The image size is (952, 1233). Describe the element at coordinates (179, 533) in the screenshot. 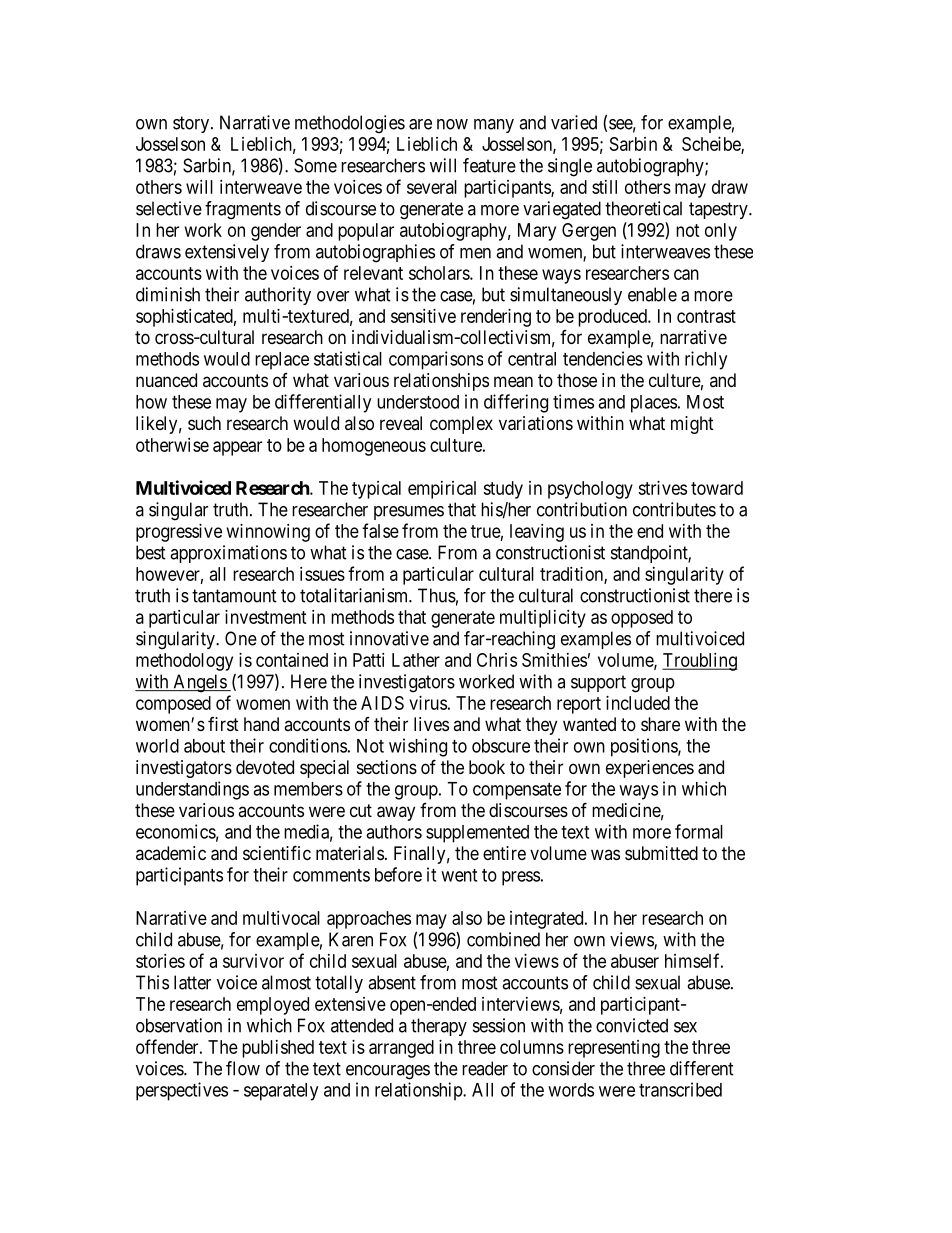

I see `progressive` at that location.
